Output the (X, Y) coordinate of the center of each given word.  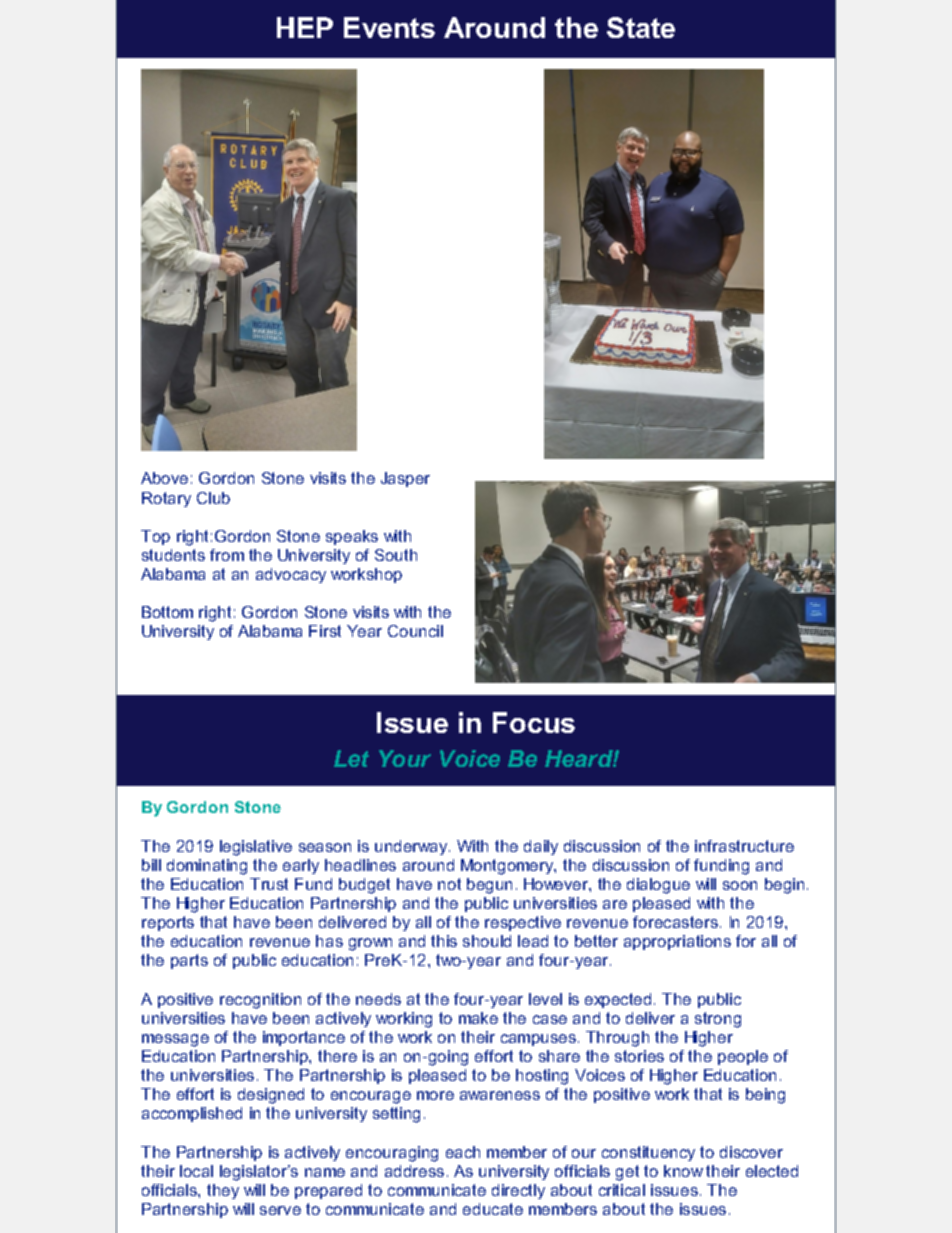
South (396, 555)
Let (351, 758)
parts (189, 961)
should (487, 941)
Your (405, 758)
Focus (534, 722)
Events (389, 27)
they (223, 1191)
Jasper (405, 479)
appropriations (677, 942)
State (641, 27)
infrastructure (744, 846)
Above (164, 478)
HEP (305, 27)
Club (213, 498)
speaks (352, 537)
